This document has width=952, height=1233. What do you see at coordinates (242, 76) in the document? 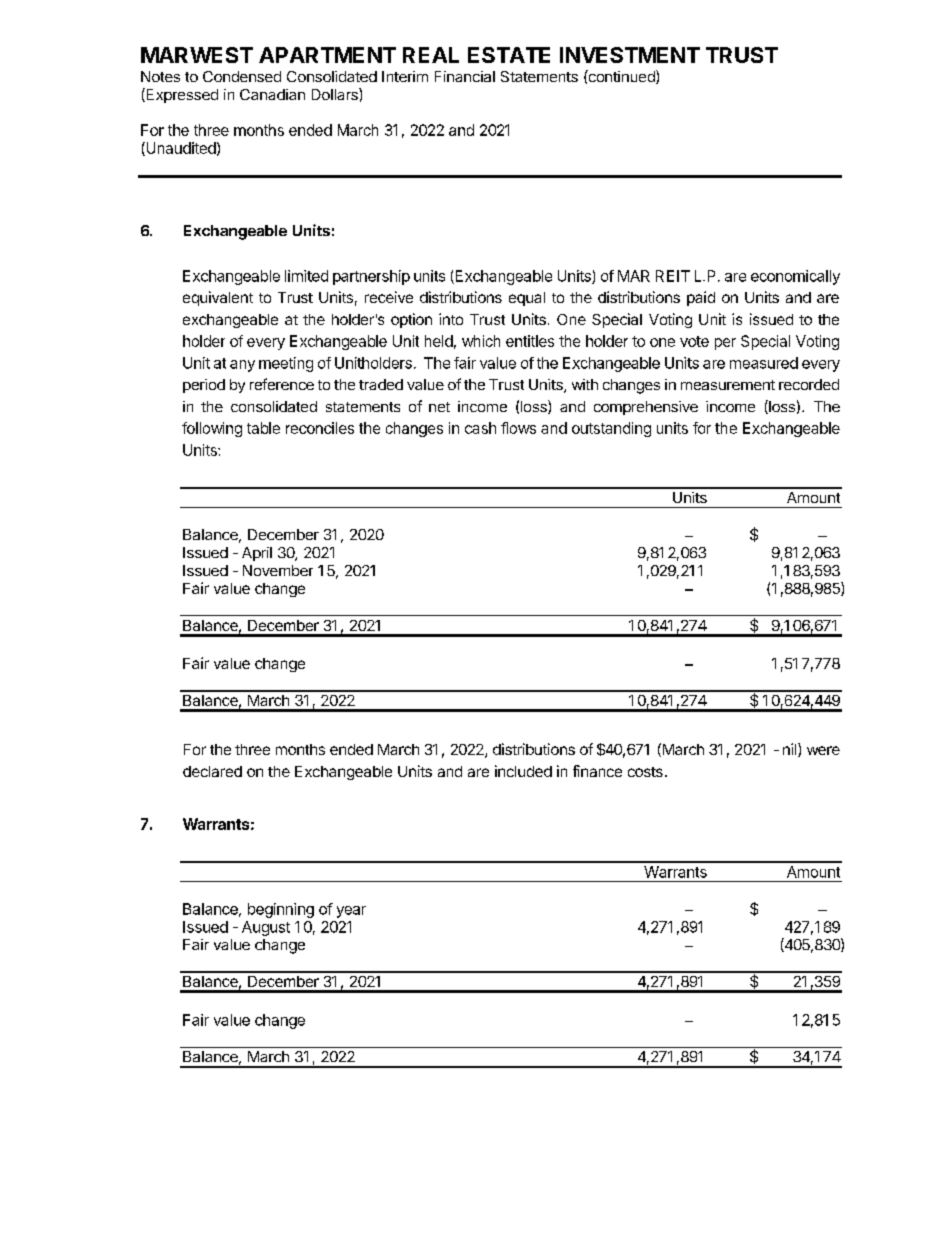
I see `Condensed` at bounding box center [242, 76].
